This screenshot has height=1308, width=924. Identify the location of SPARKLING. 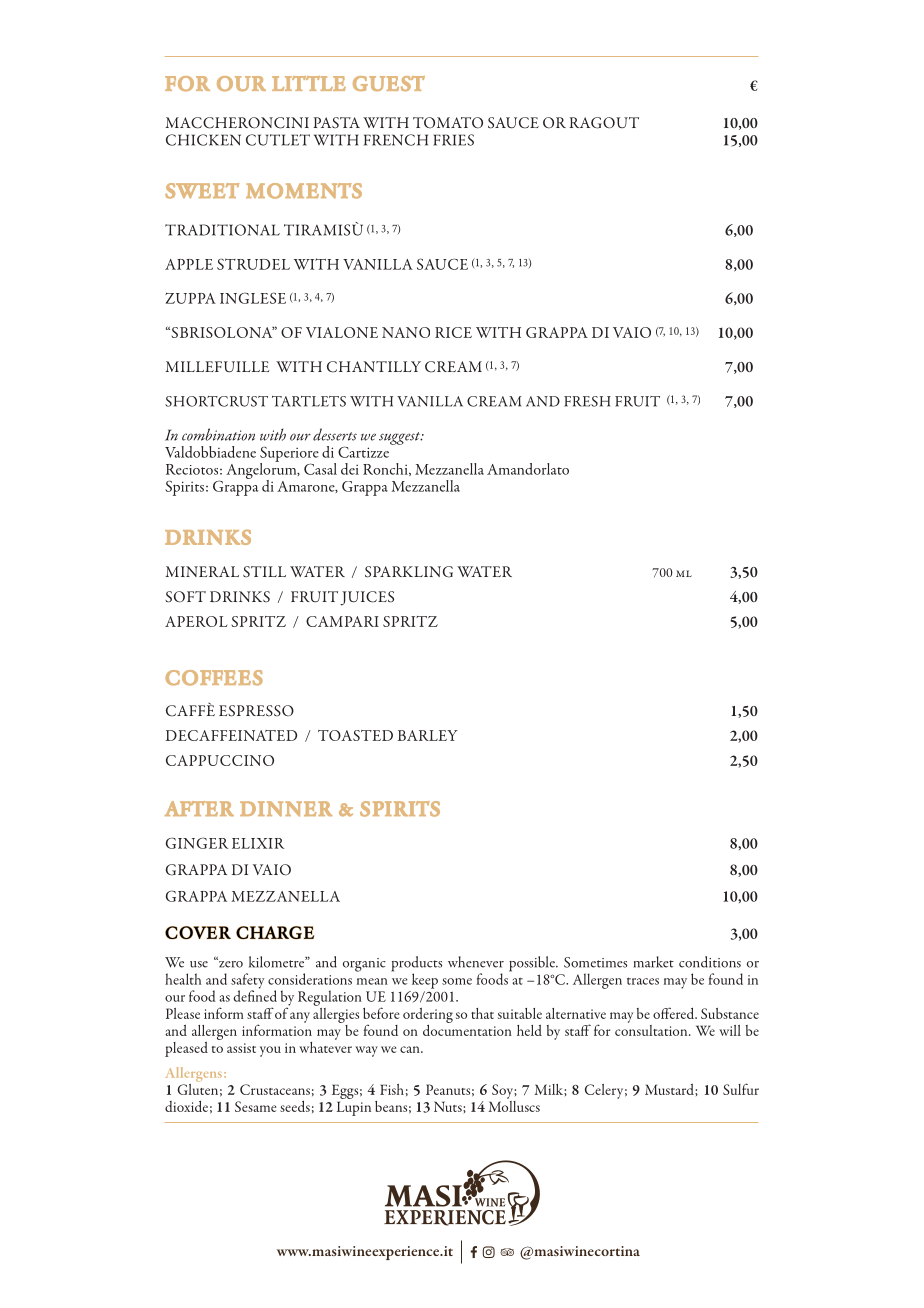
(409, 572).
